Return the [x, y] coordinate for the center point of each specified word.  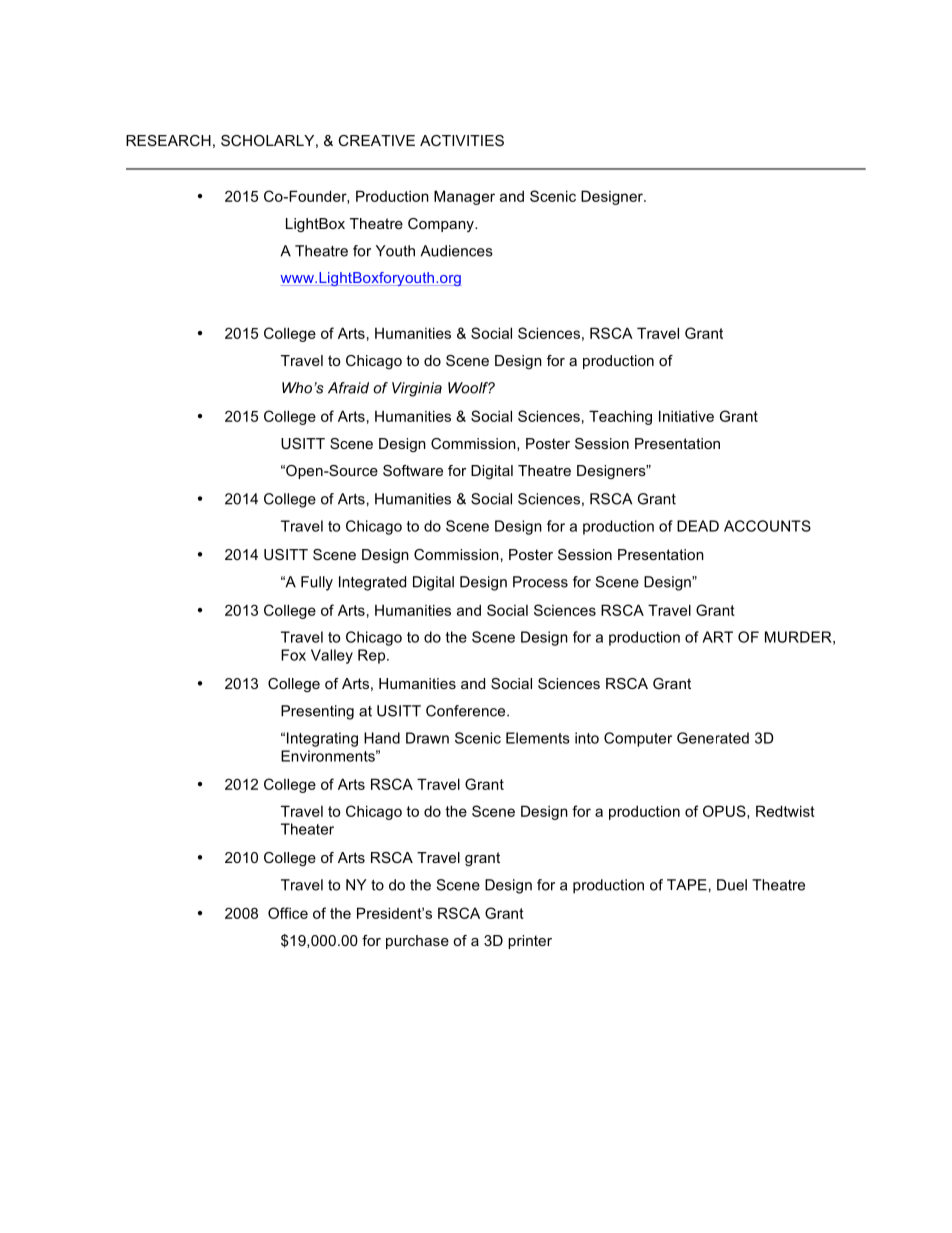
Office [288, 913]
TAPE [687, 885]
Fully [317, 583]
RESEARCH [168, 140]
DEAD [698, 526]
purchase [417, 942]
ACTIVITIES [462, 140]
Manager [464, 197]
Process [540, 582]
